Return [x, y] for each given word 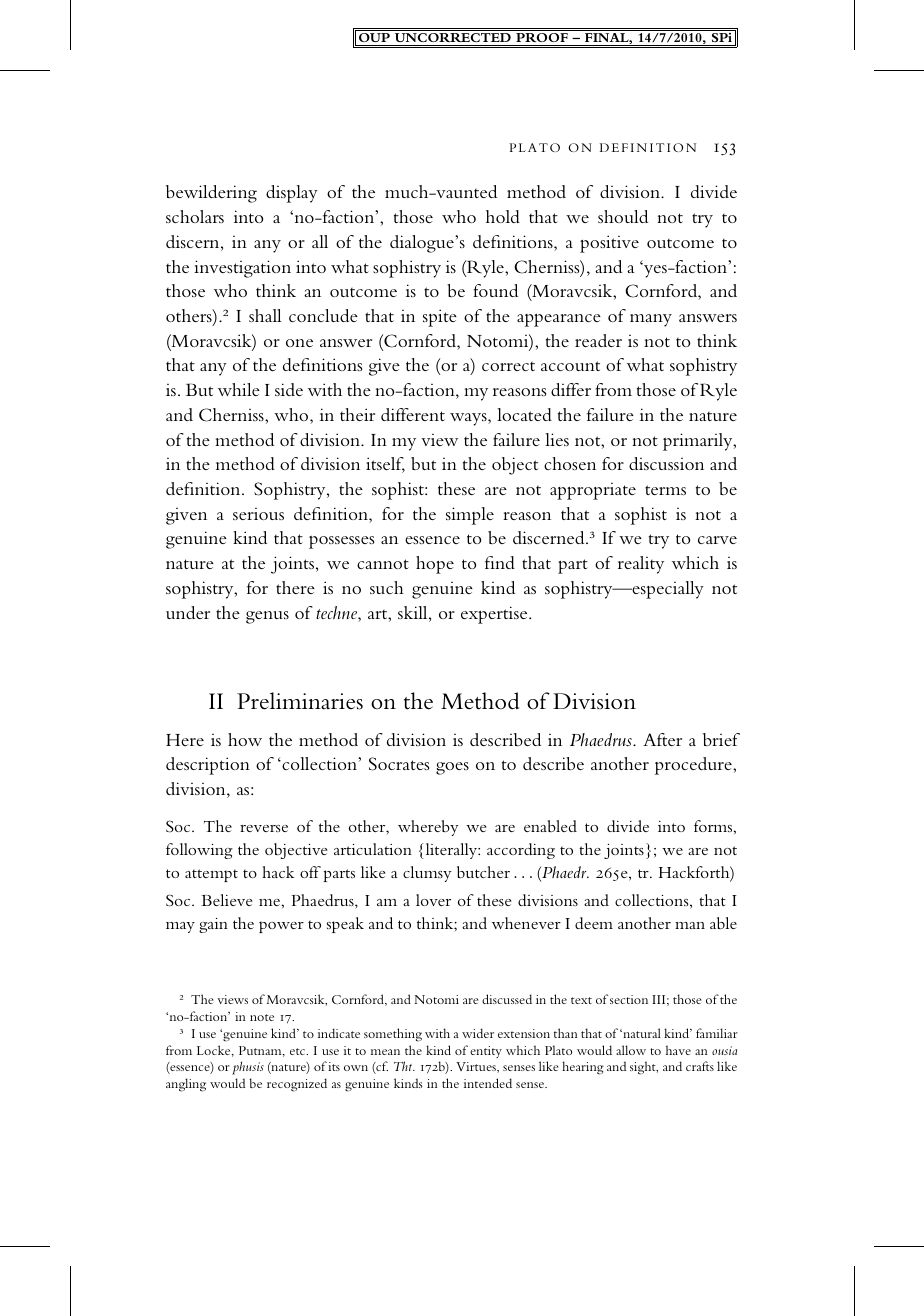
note [262, 1017]
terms [665, 490]
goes [452, 768]
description [208, 766]
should [623, 216]
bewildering [211, 194]
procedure [694, 766]
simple [470, 516]
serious [258, 514]
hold [503, 216]
